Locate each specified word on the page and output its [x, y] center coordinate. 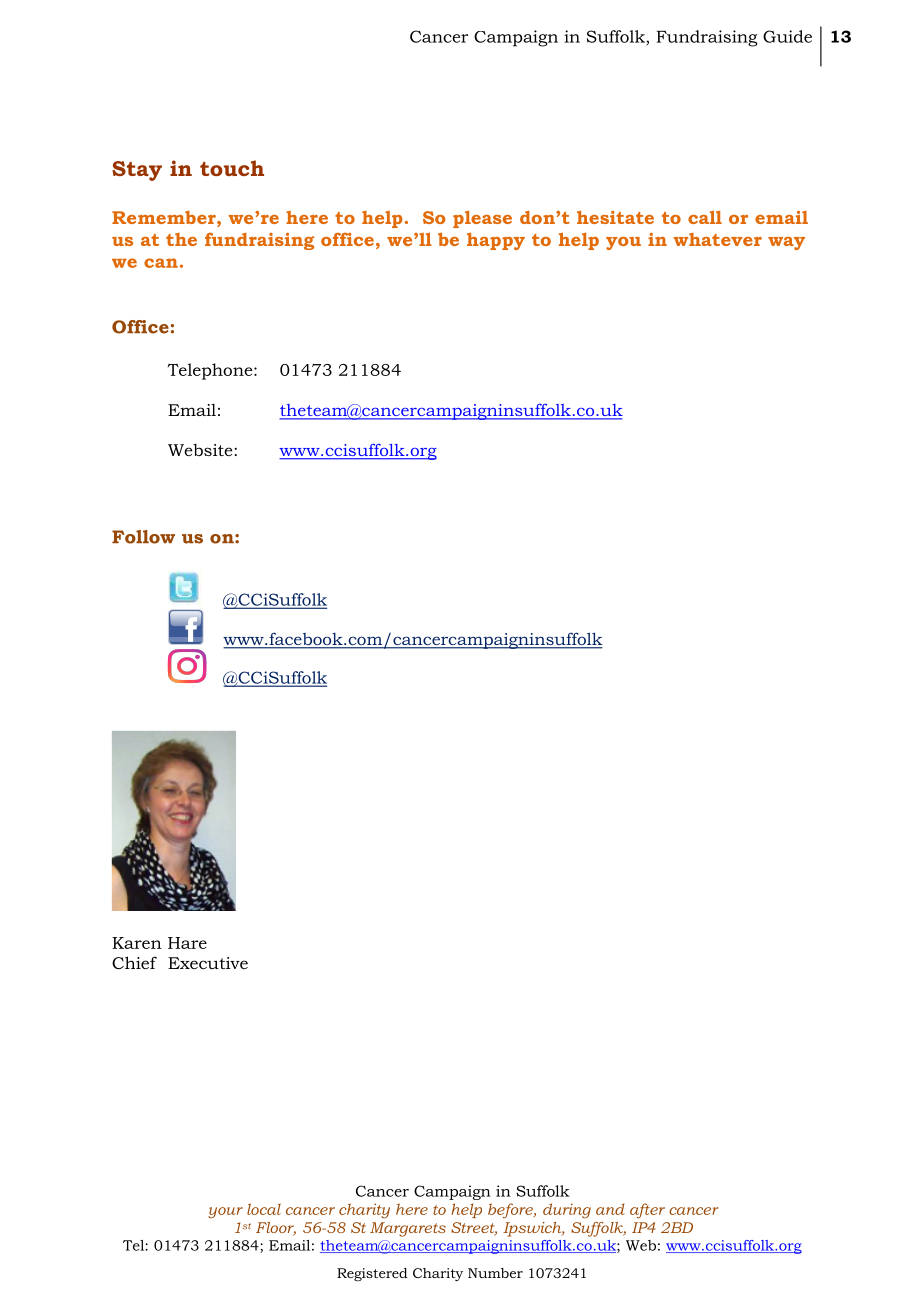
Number [495, 1273]
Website [201, 450]
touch [232, 168]
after [647, 1211]
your [225, 1213]
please [482, 219]
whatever [717, 239]
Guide [787, 36]
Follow [143, 537]
